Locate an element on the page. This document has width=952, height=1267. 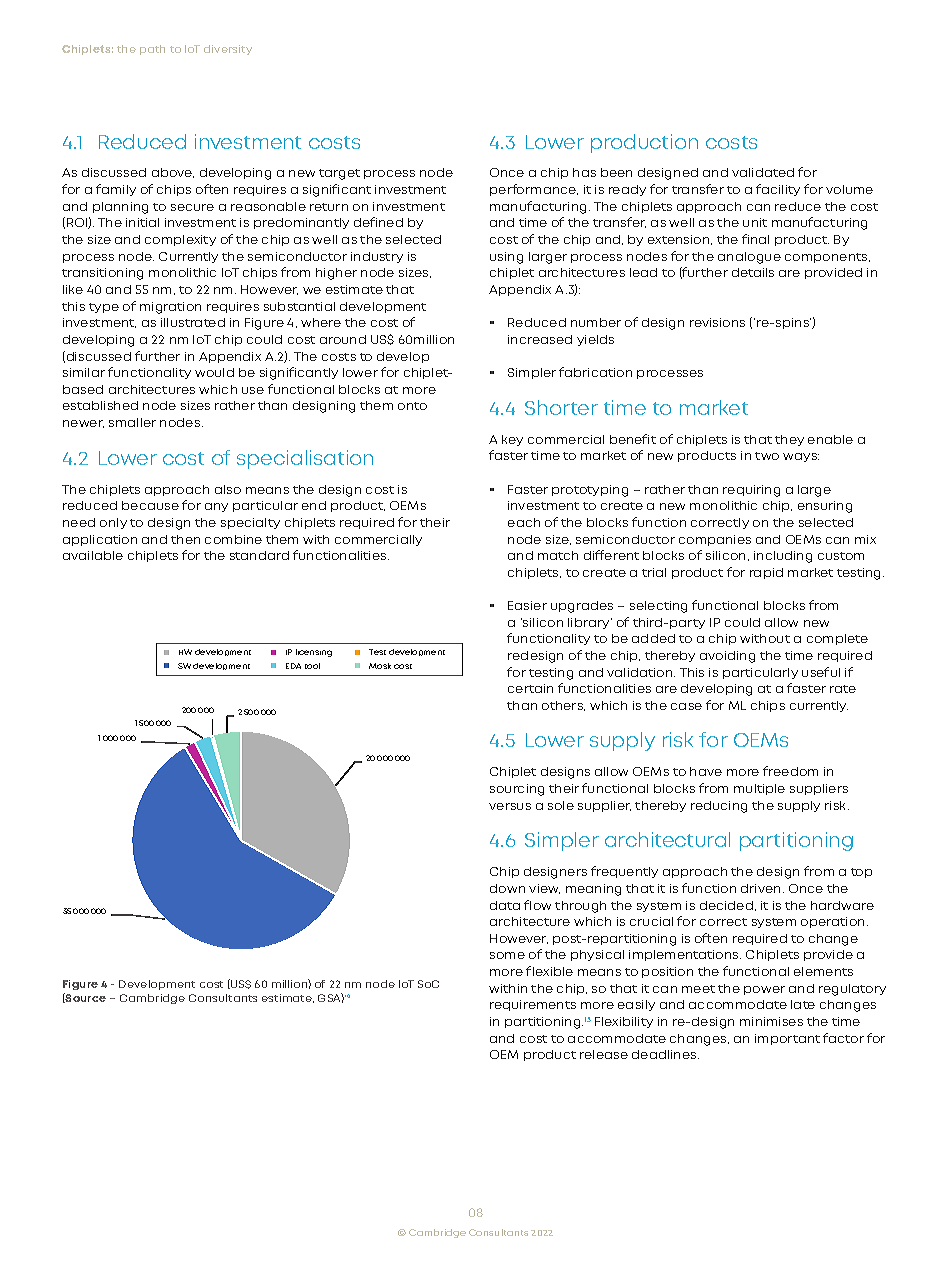
path is located at coordinates (152, 50).
